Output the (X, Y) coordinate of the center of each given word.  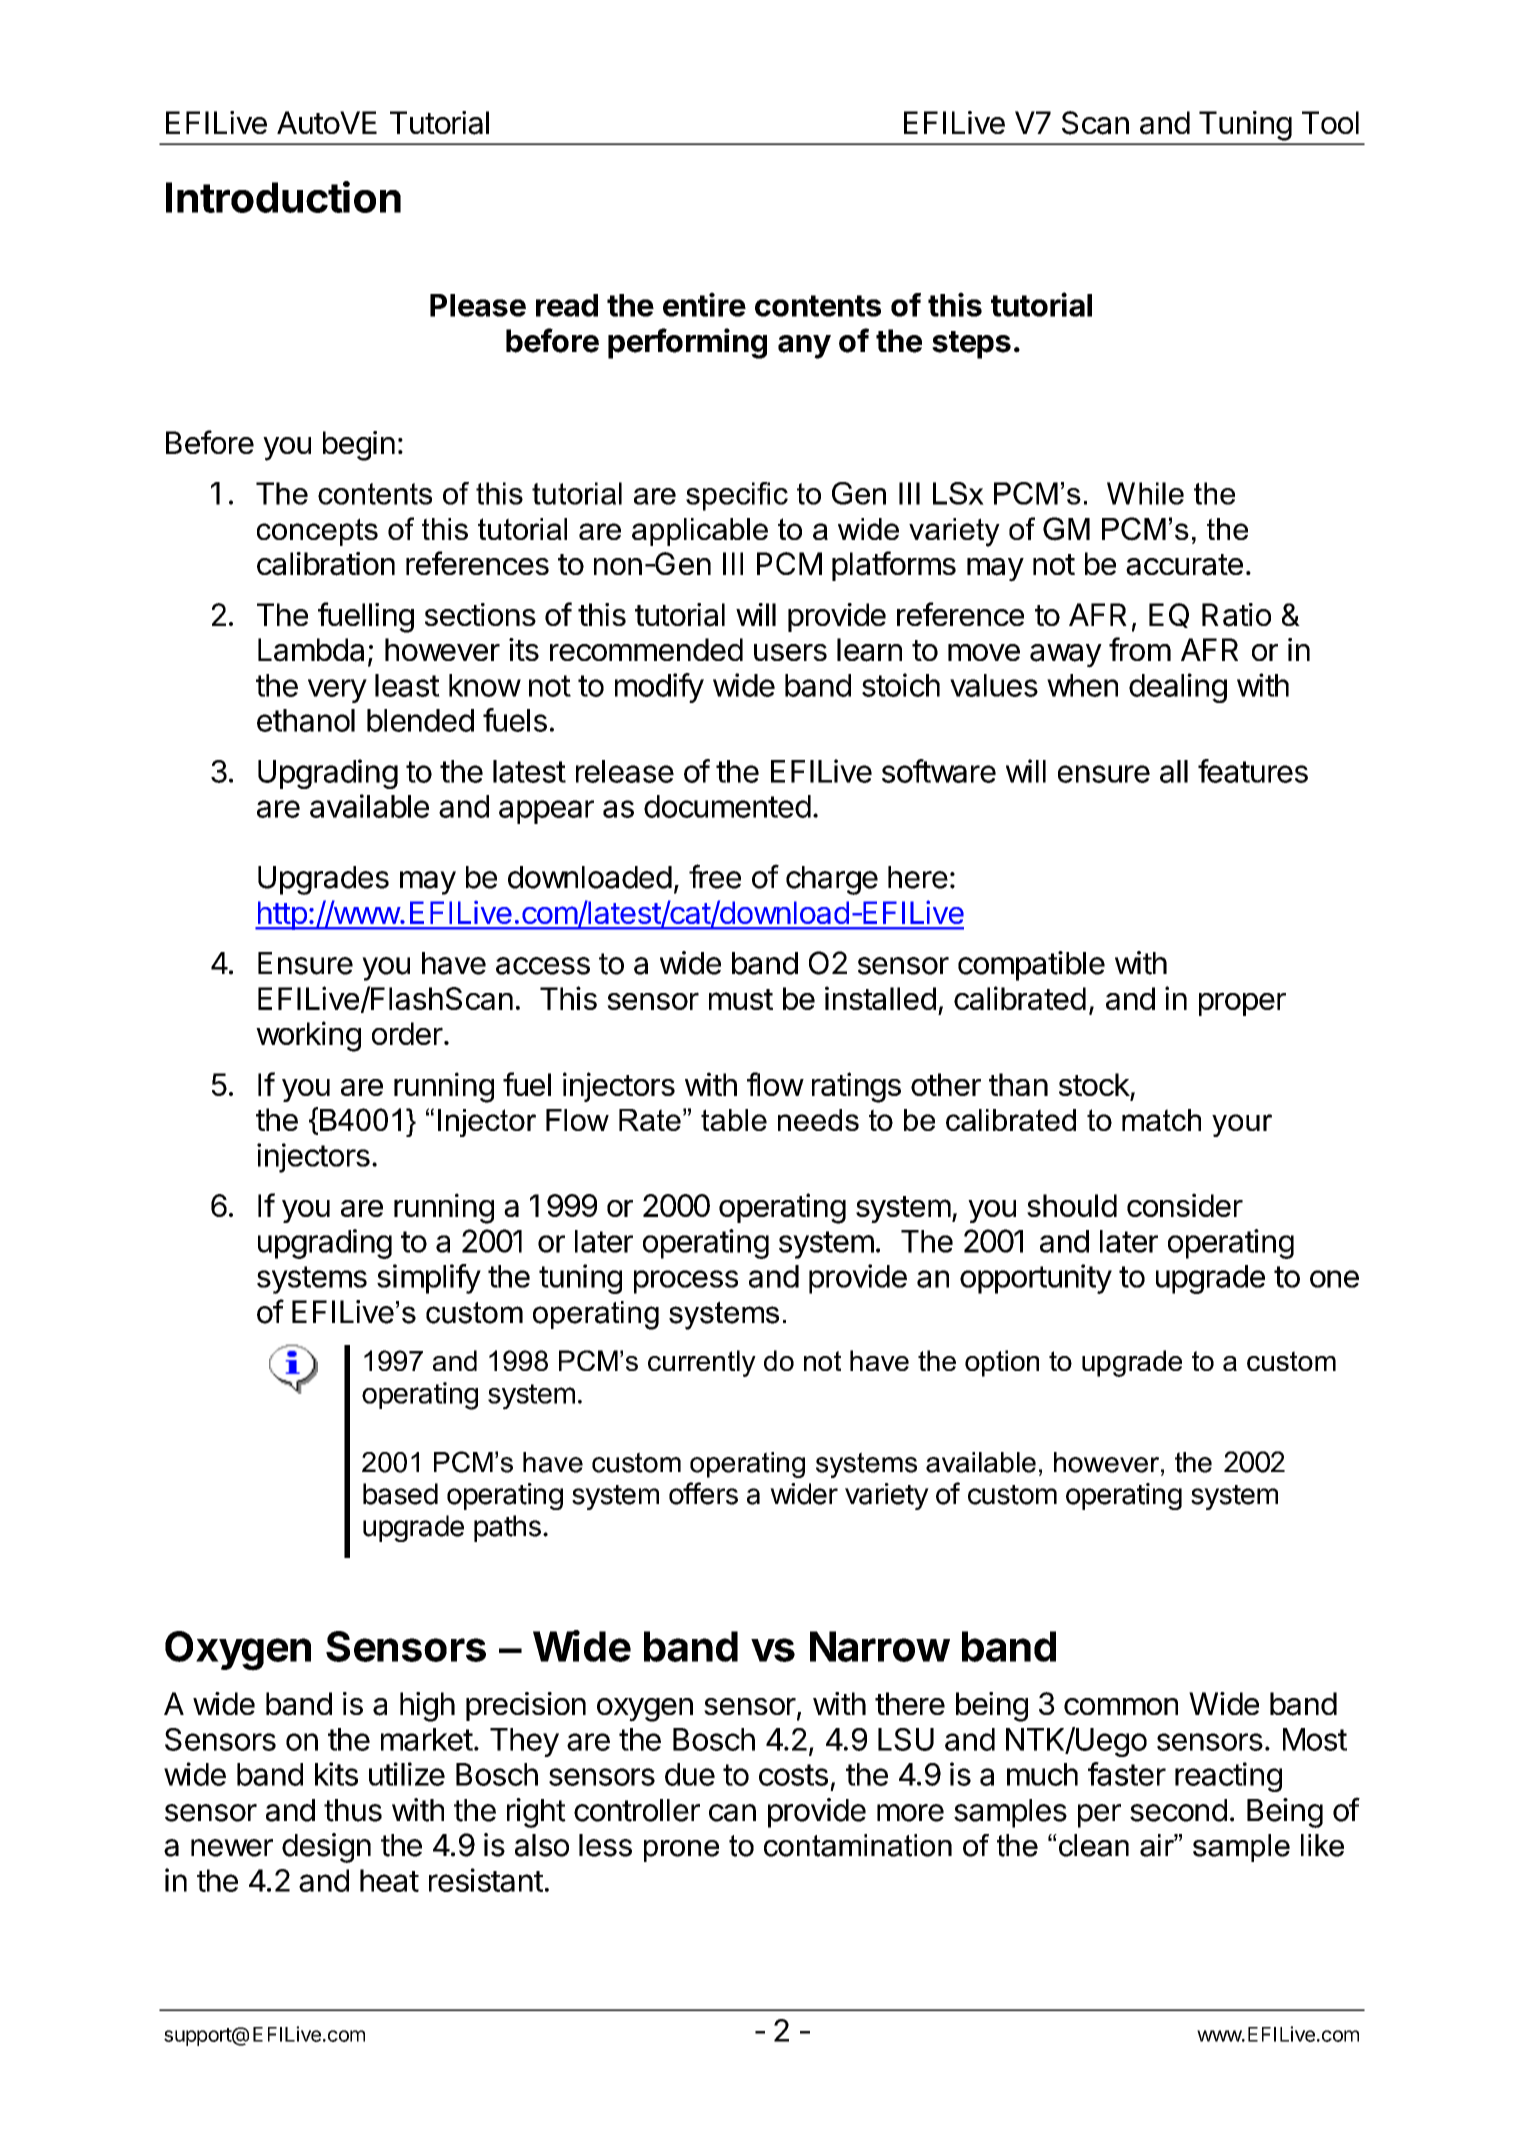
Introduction (283, 197)
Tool (1330, 122)
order (407, 1033)
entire (704, 304)
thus (353, 1810)
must (741, 999)
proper (1242, 1004)
